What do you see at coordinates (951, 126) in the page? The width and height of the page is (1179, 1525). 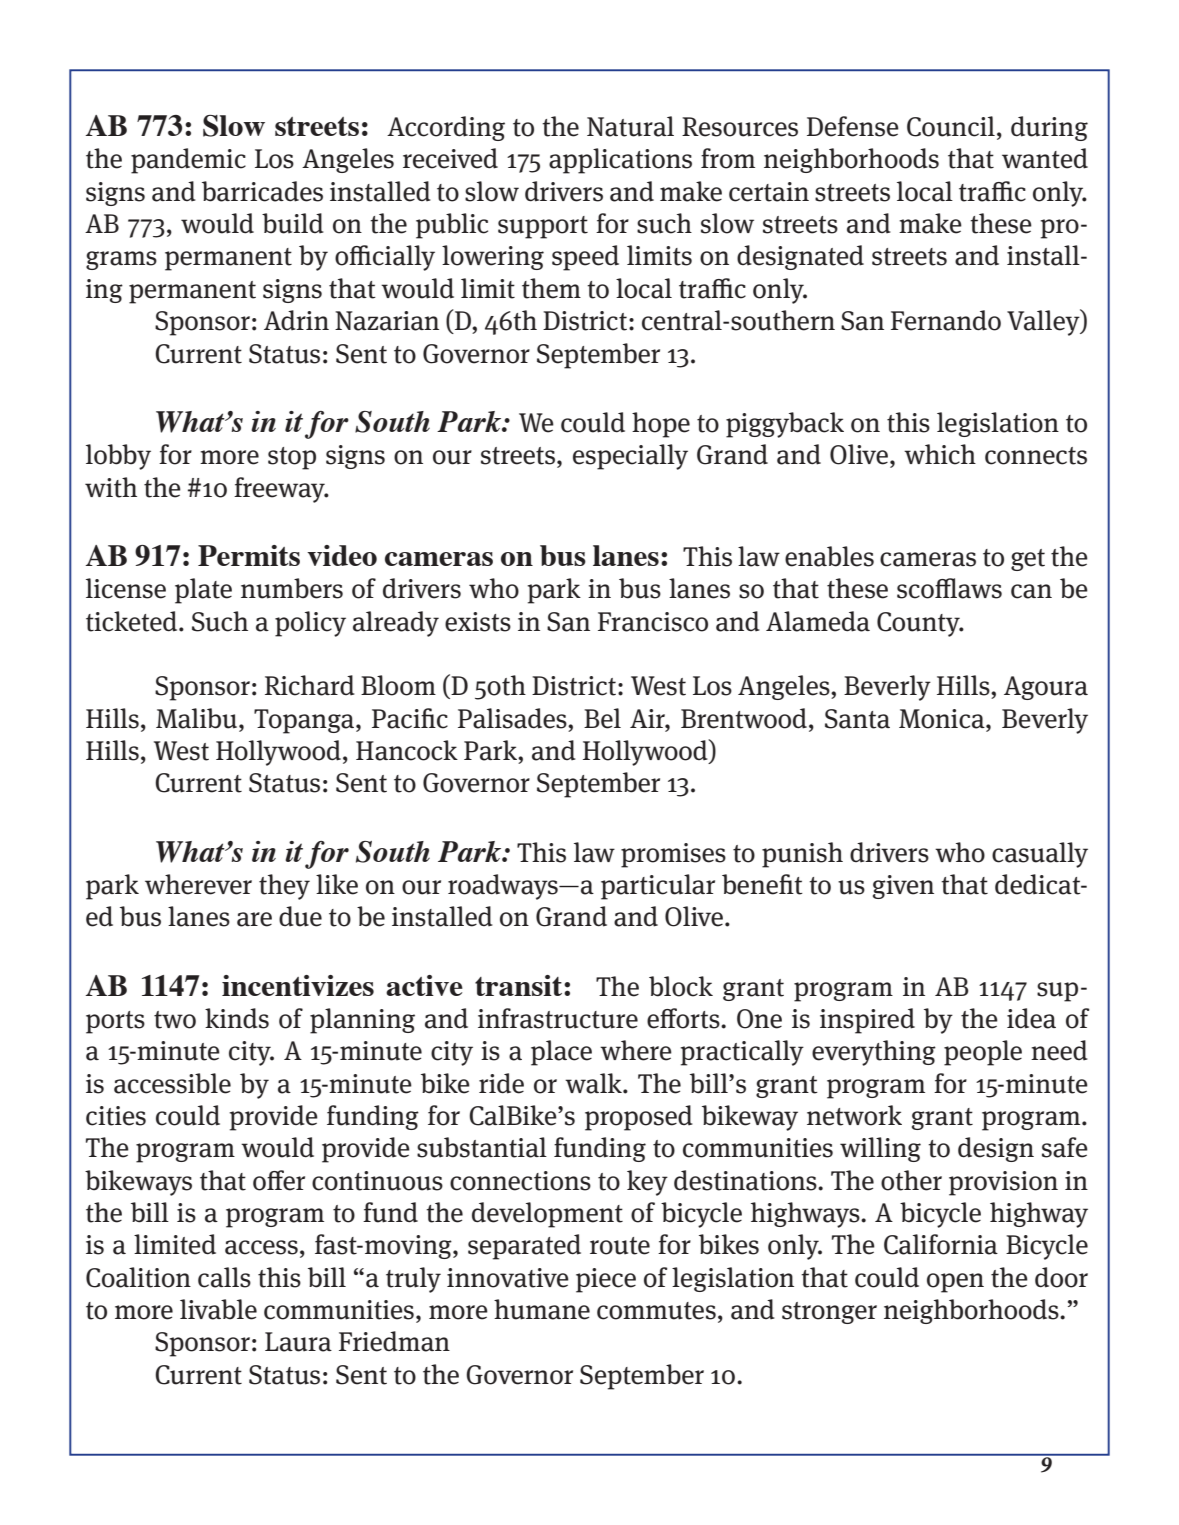 I see `Council` at bounding box center [951, 126].
